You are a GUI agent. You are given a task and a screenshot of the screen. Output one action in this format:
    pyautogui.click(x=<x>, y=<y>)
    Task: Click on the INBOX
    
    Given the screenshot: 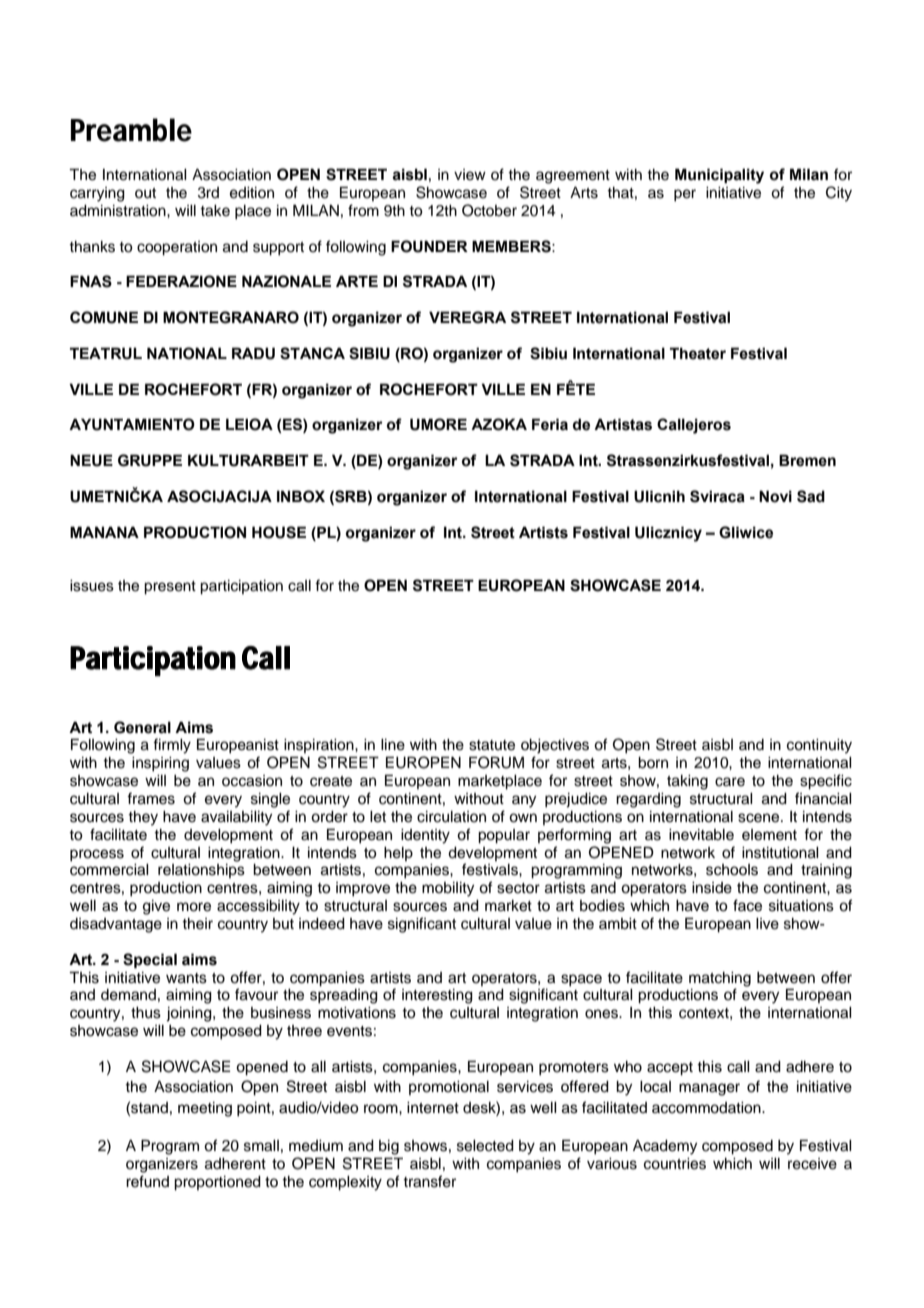 What is the action you would take?
    pyautogui.click(x=301, y=496)
